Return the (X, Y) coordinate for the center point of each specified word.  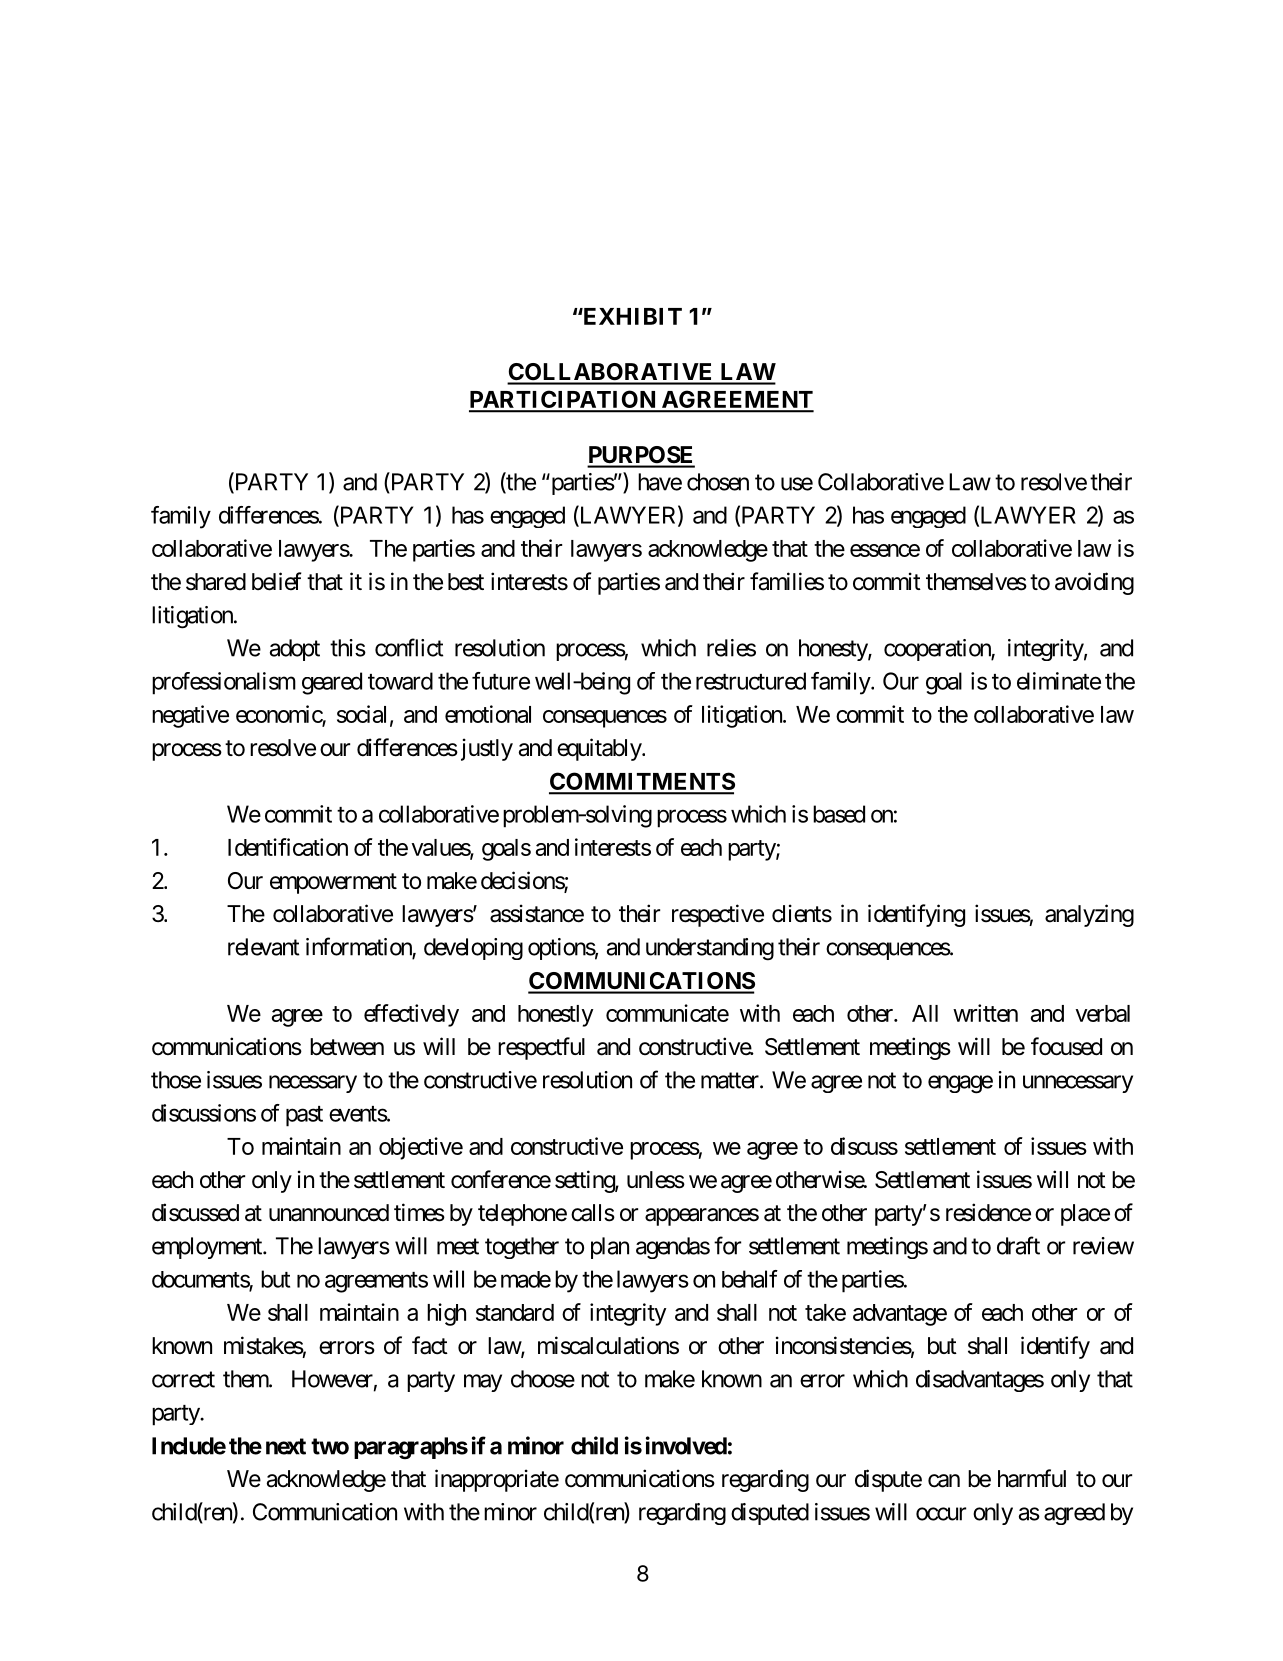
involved (686, 1445)
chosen (718, 482)
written (985, 1013)
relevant (263, 947)
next (286, 1446)
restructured (751, 681)
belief (277, 581)
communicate (667, 1013)
